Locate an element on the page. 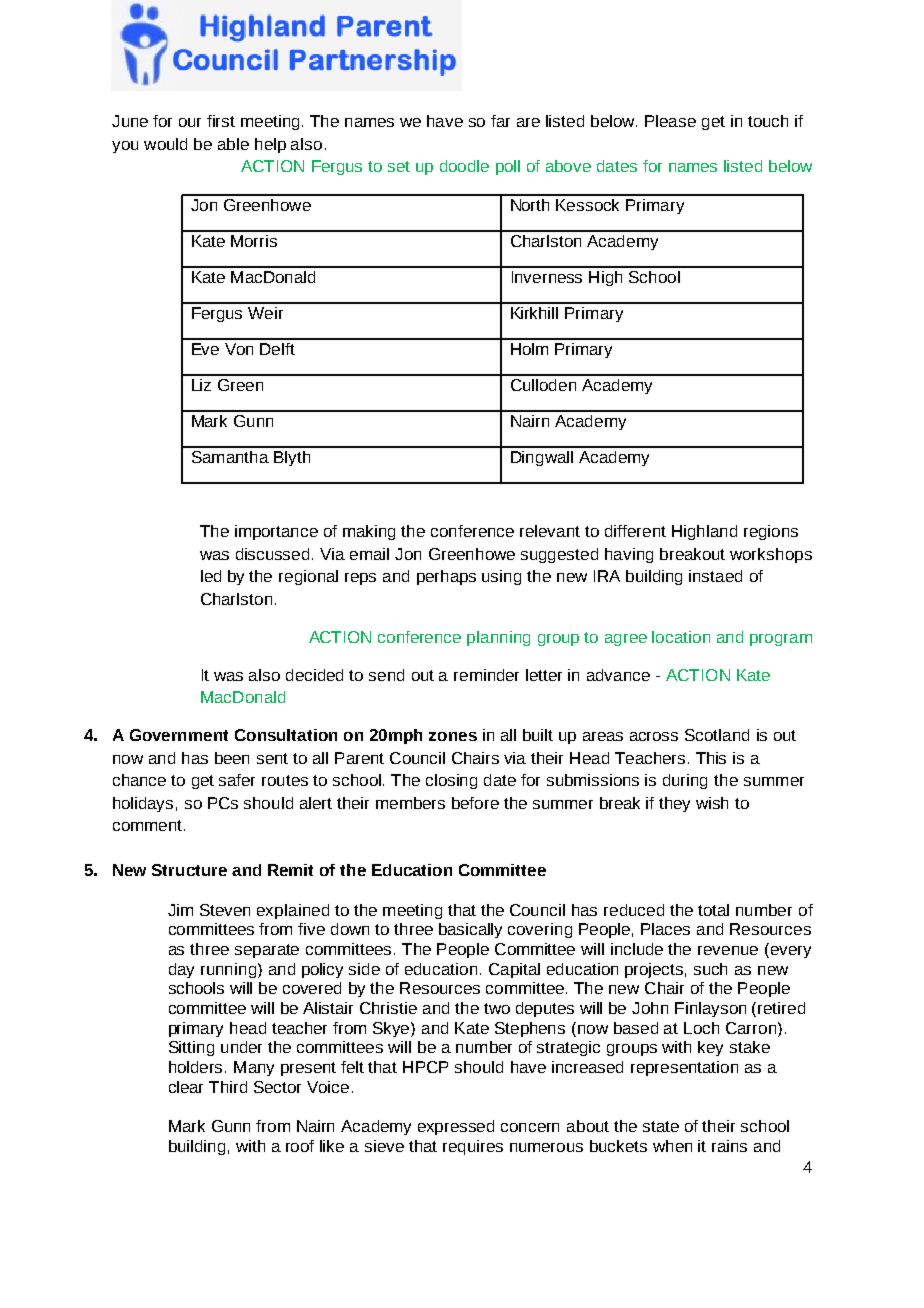 This page has height=1308, width=924. planning is located at coordinates (498, 638).
